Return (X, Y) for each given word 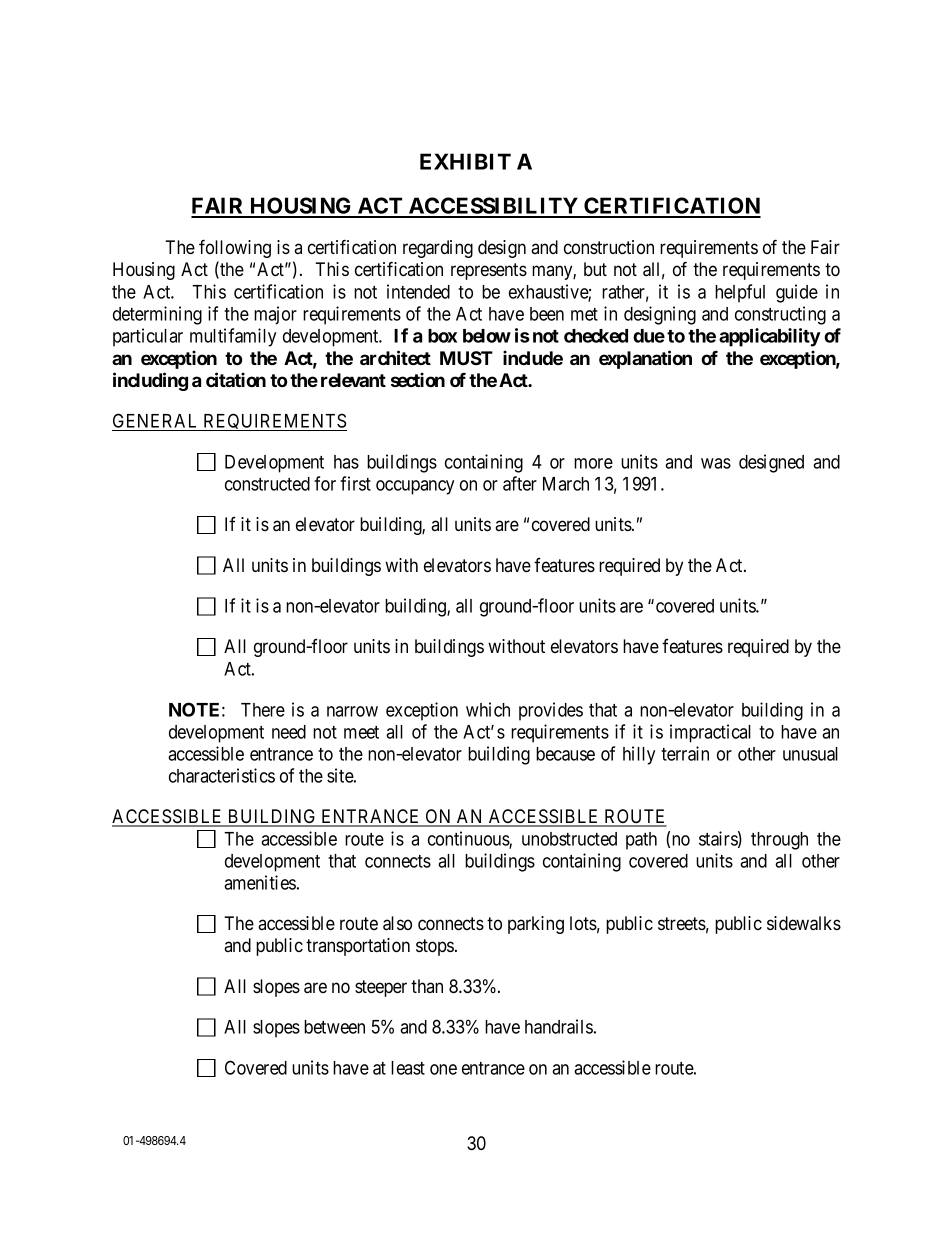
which (488, 709)
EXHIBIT (465, 161)
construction (609, 247)
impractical (710, 733)
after (520, 483)
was (716, 463)
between (334, 1027)
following (235, 248)
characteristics (222, 775)
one (443, 1069)
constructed (267, 484)
